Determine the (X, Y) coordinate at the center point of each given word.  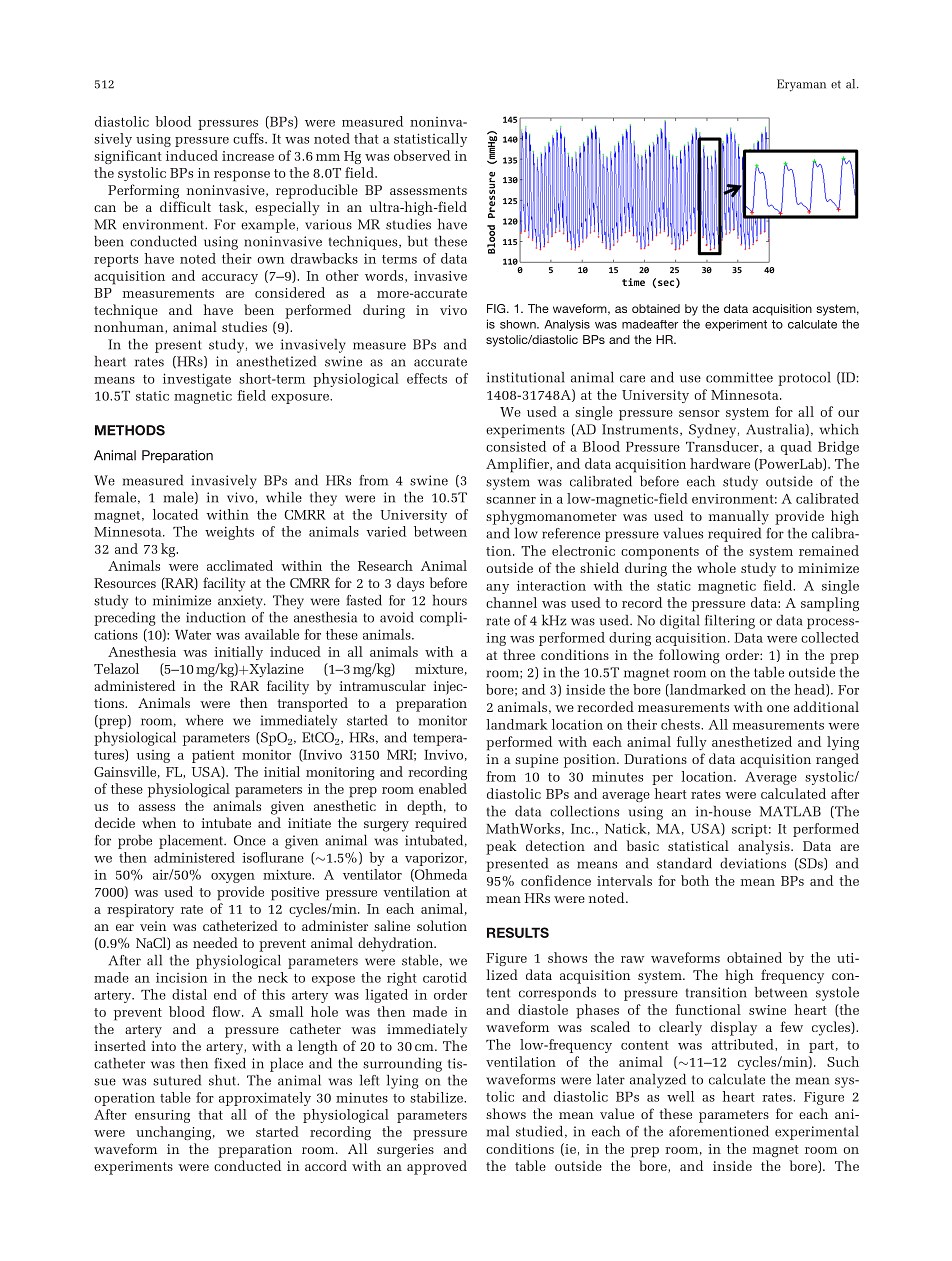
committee (739, 377)
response (242, 176)
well (680, 1096)
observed (422, 155)
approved (437, 1167)
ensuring (162, 1116)
